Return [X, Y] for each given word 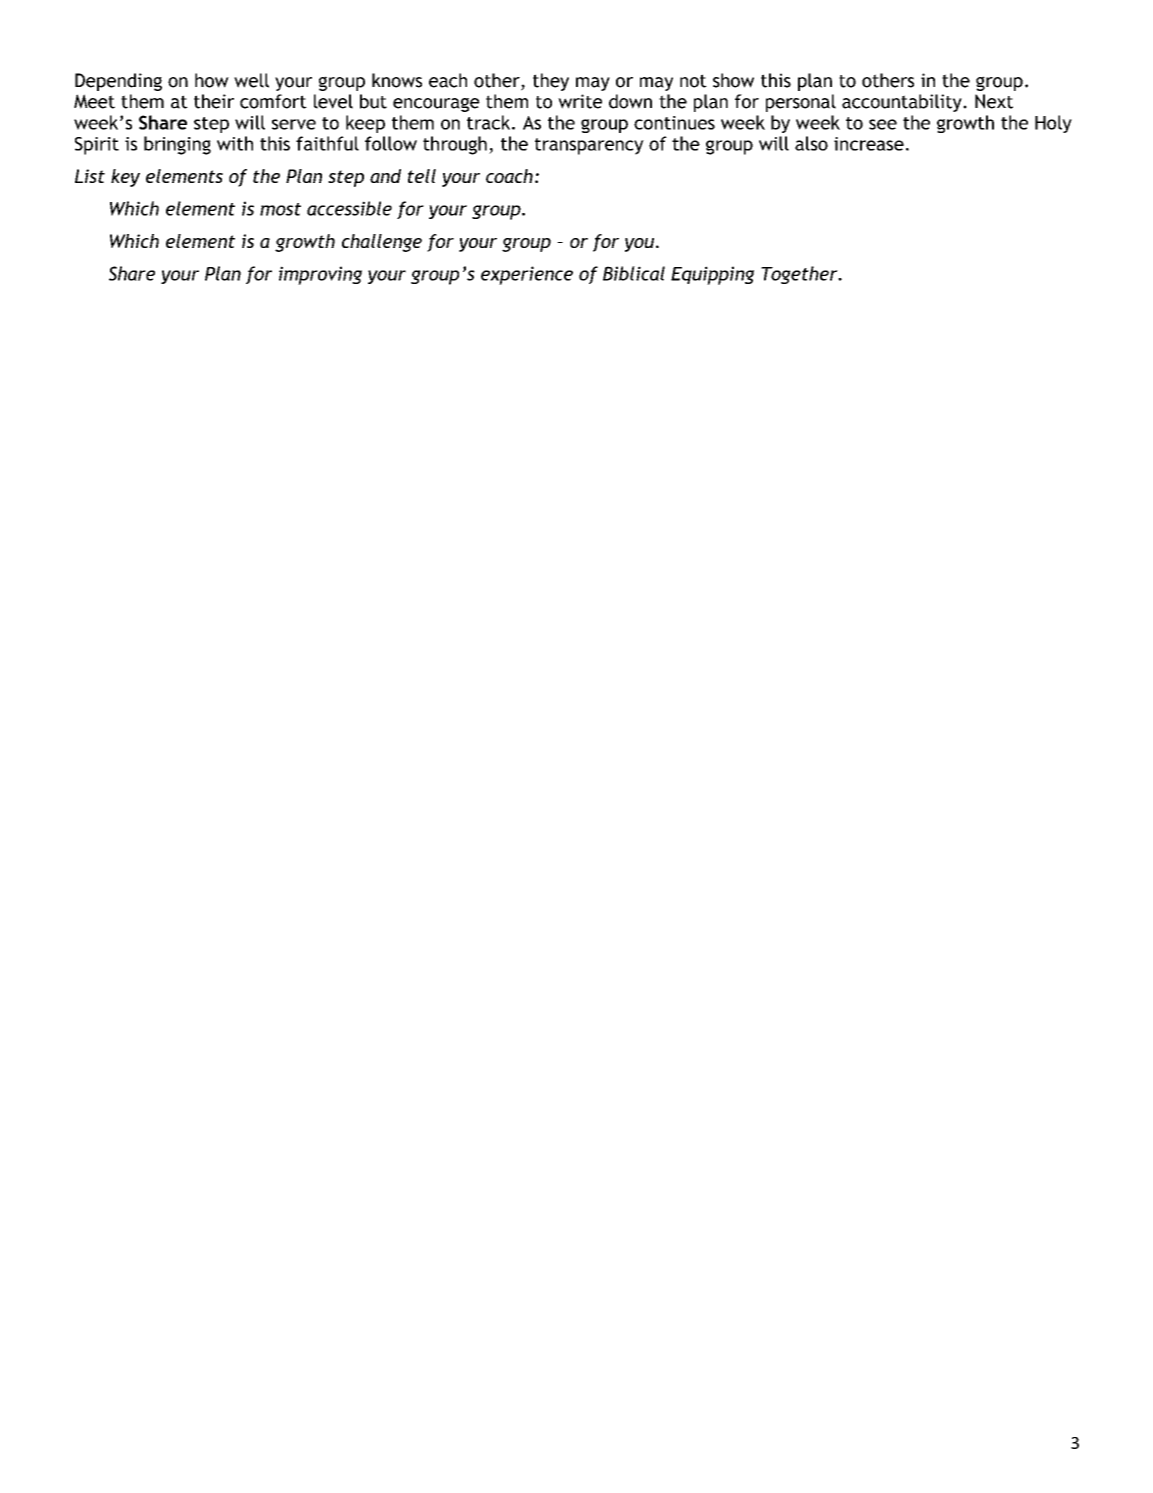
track [488, 122]
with [235, 143]
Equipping [712, 275]
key [125, 178]
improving [320, 275]
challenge [382, 243]
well [251, 80]
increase [869, 144]
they [551, 82]
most [280, 209]
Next [994, 101]
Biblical [634, 273]
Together [800, 275]
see [883, 124]
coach [509, 176]
